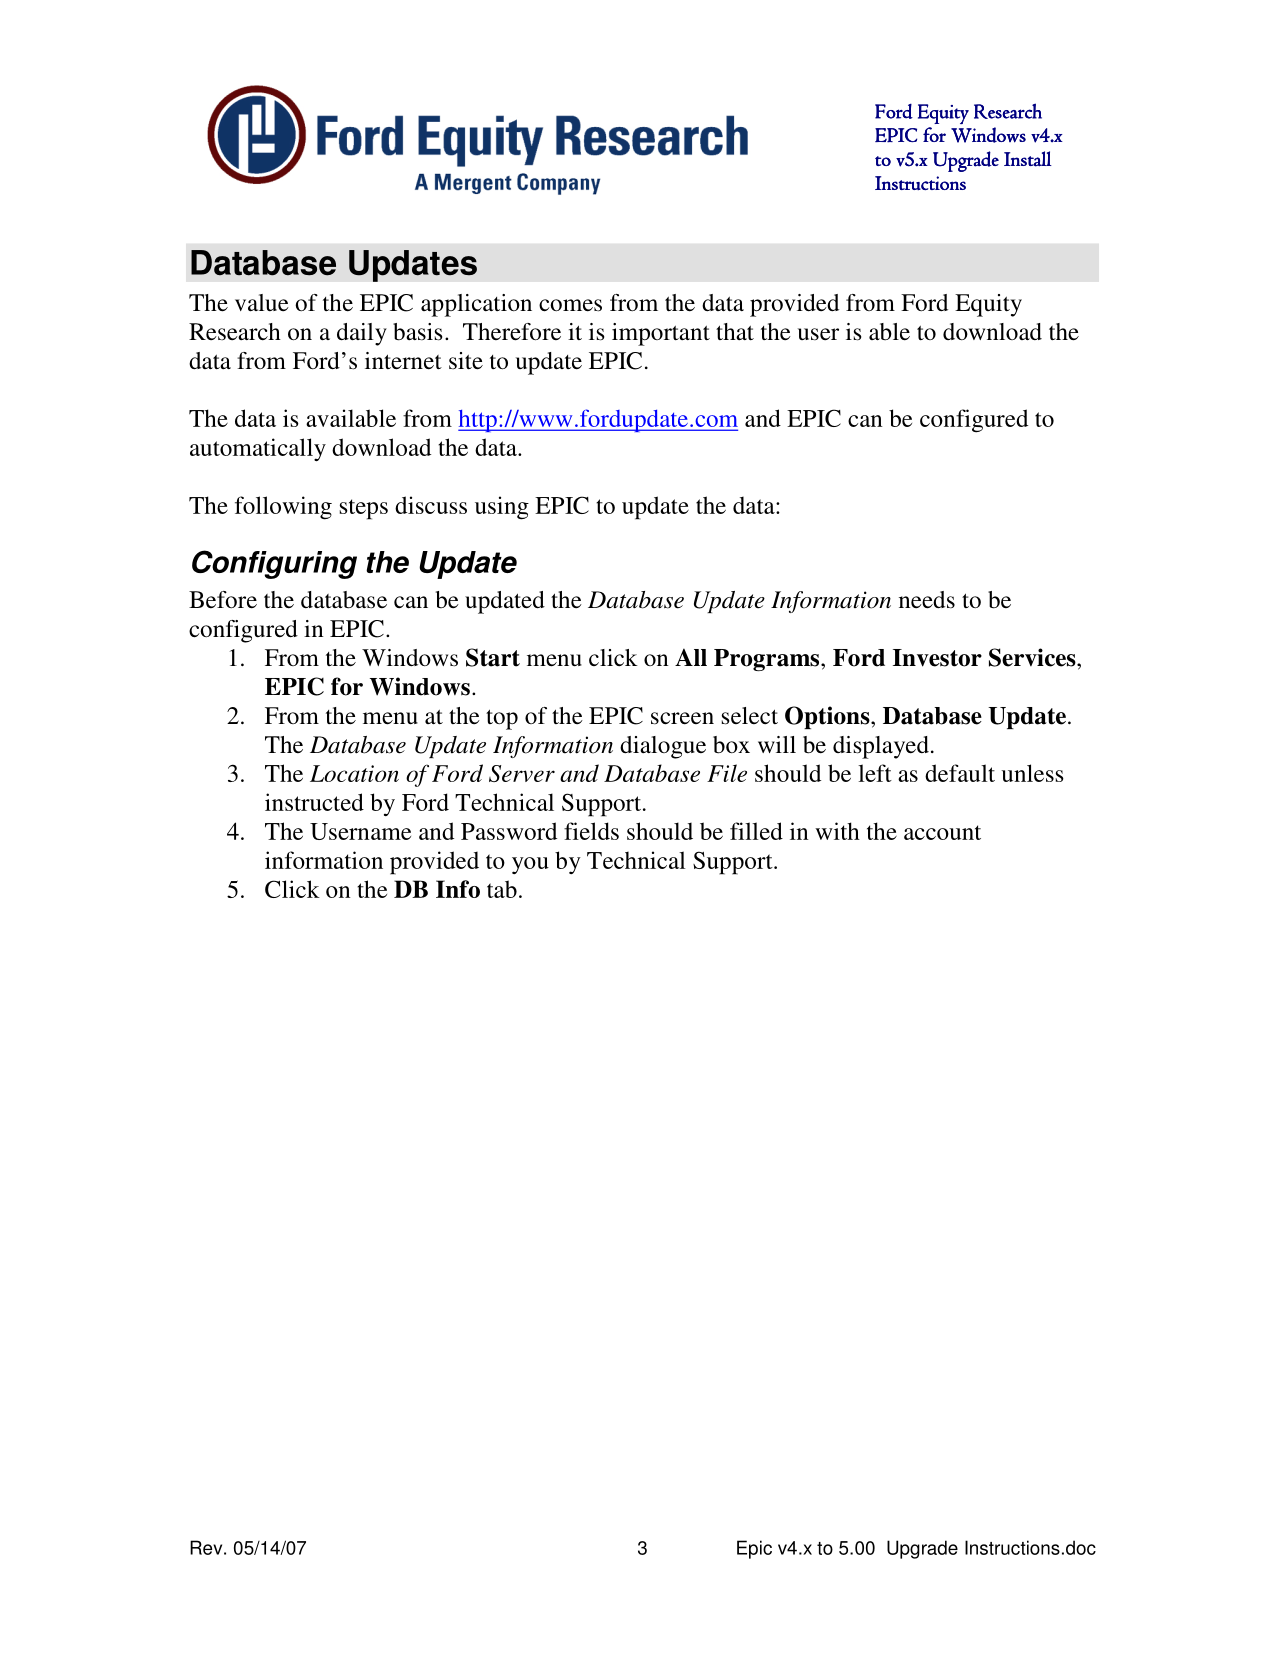 The width and height of the screenshot is (1285, 1663). What do you see at coordinates (735, 331) in the screenshot?
I see `that` at bounding box center [735, 331].
